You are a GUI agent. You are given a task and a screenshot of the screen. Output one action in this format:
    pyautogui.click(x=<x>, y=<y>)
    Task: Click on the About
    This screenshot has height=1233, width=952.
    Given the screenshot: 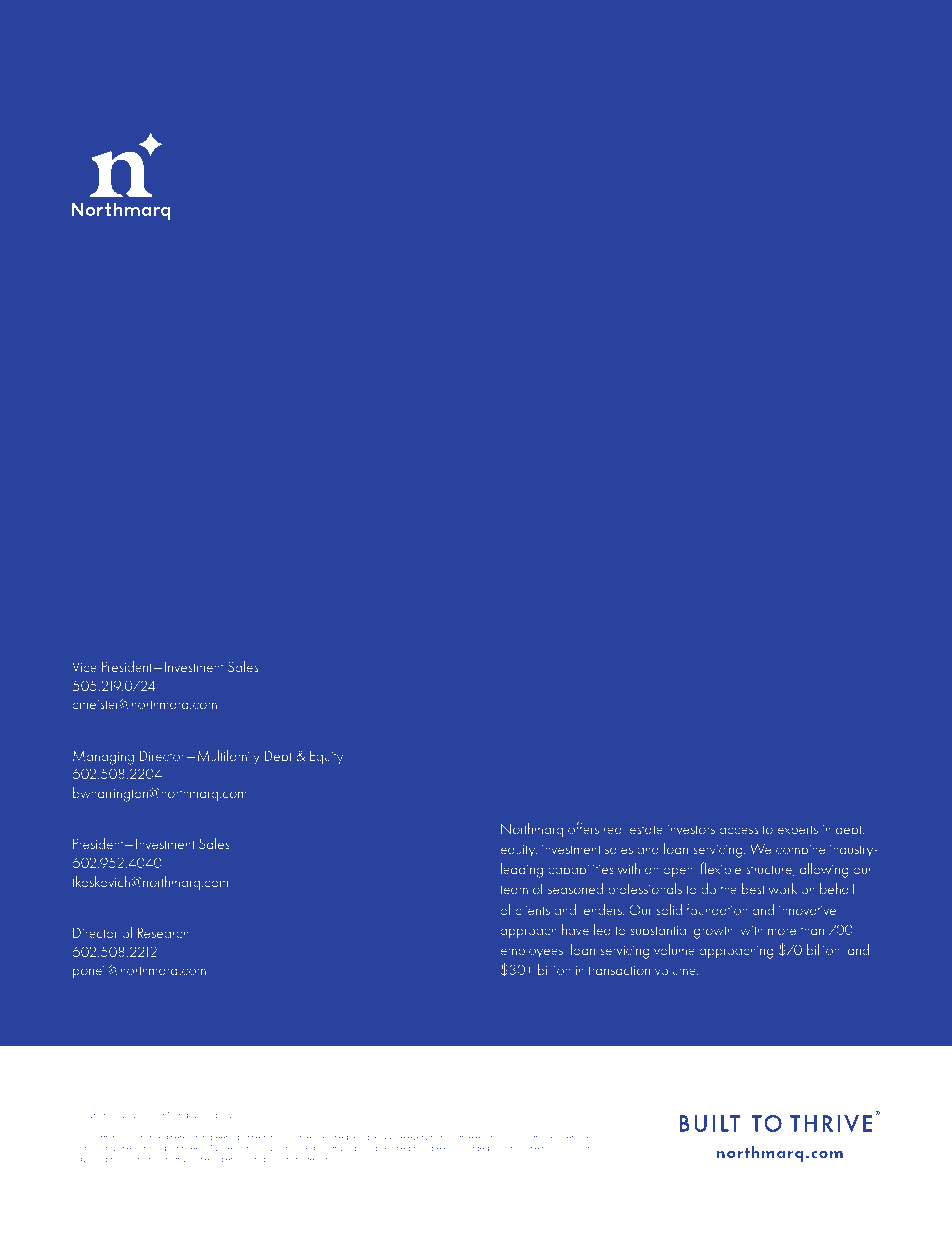 What is the action you would take?
    pyautogui.click(x=523, y=793)
